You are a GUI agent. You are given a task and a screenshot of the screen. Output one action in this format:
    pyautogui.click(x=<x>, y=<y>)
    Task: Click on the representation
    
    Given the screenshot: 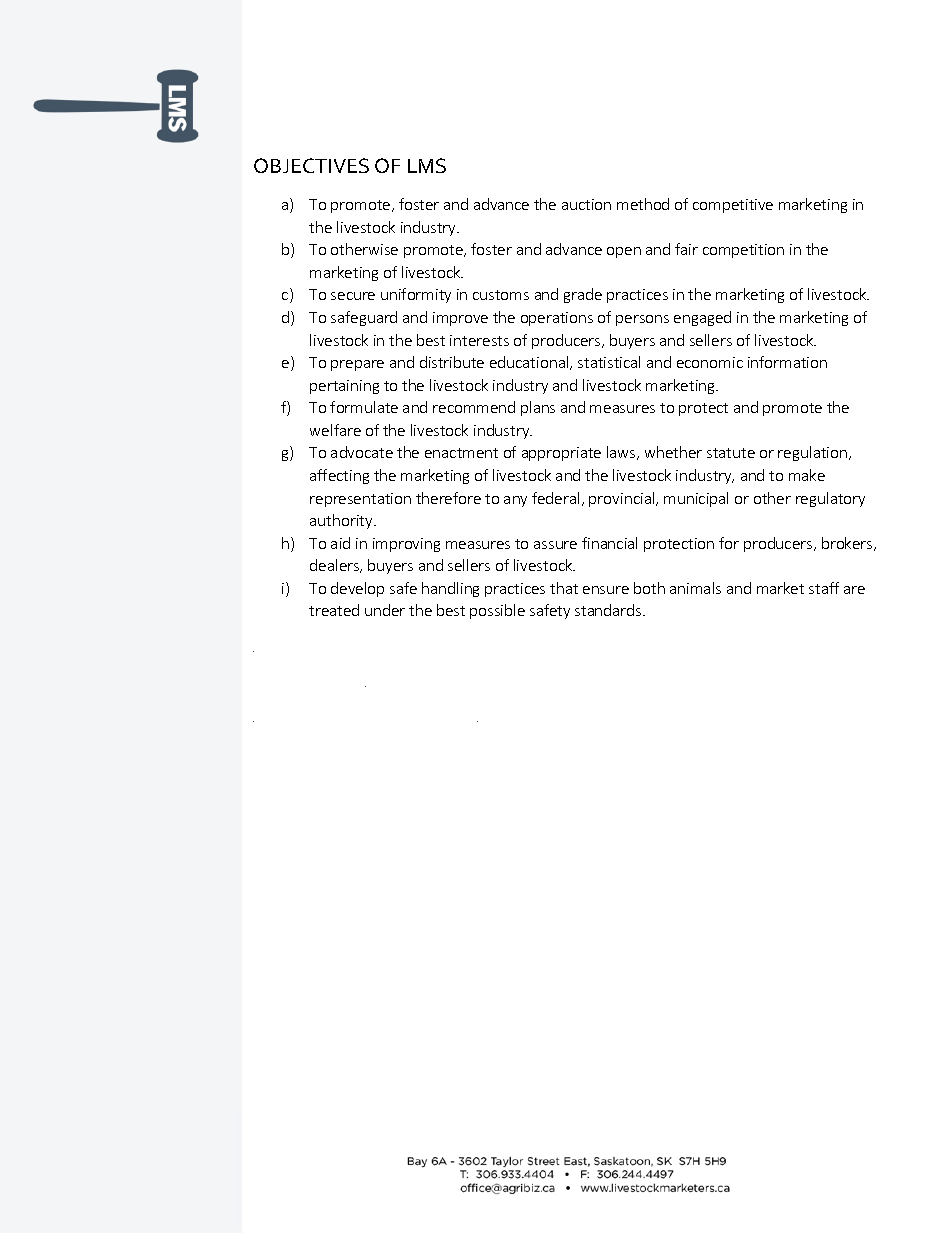 What is the action you would take?
    pyautogui.click(x=360, y=500)
